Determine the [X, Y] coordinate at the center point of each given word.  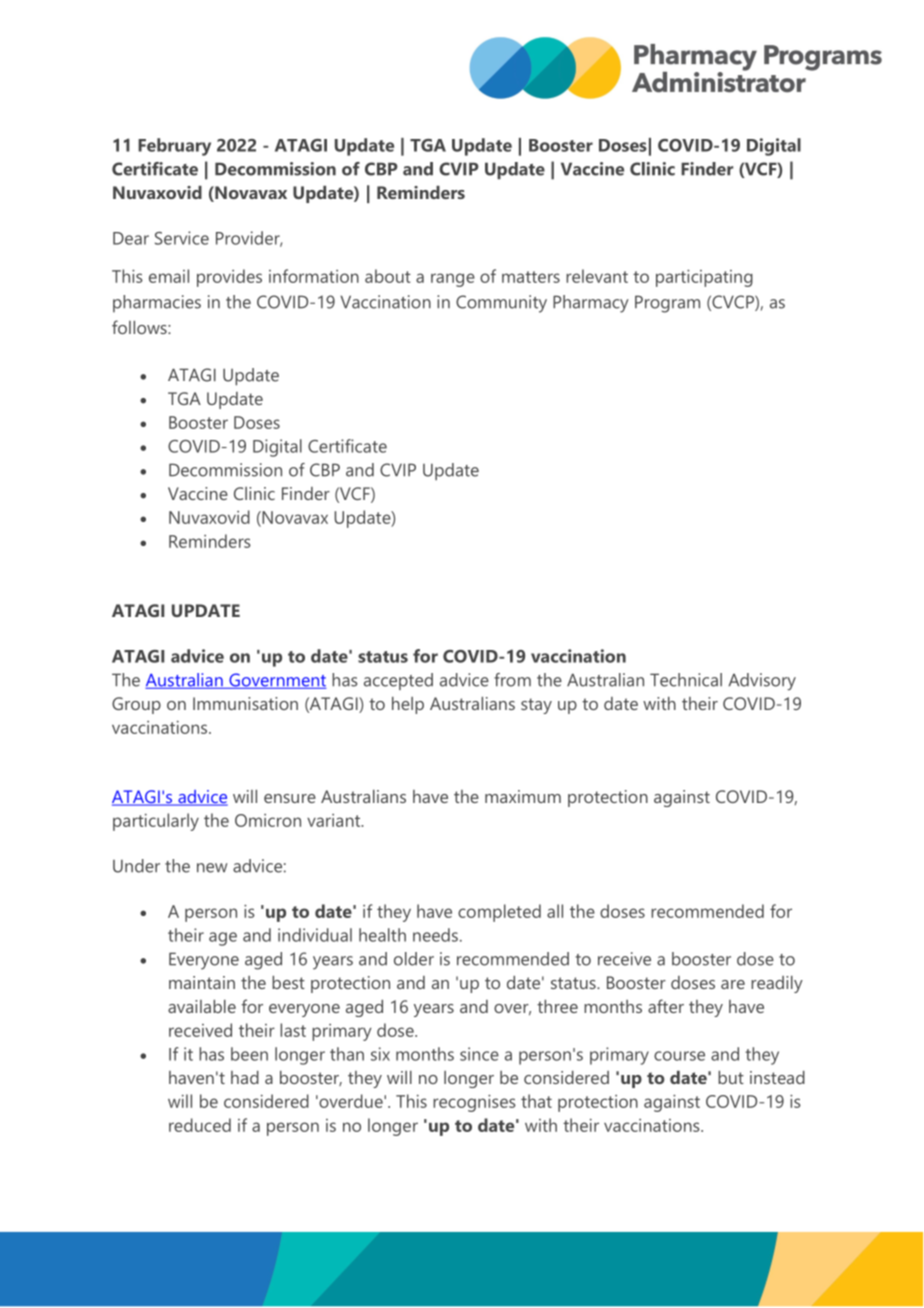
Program [667, 304]
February [174, 147]
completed [499, 913]
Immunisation [245, 703]
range [453, 280]
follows [140, 327]
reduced [200, 1125]
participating [704, 278]
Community [501, 304]
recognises [474, 1103]
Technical [686, 680]
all [555, 911]
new [212, 868]
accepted [398, 681]
